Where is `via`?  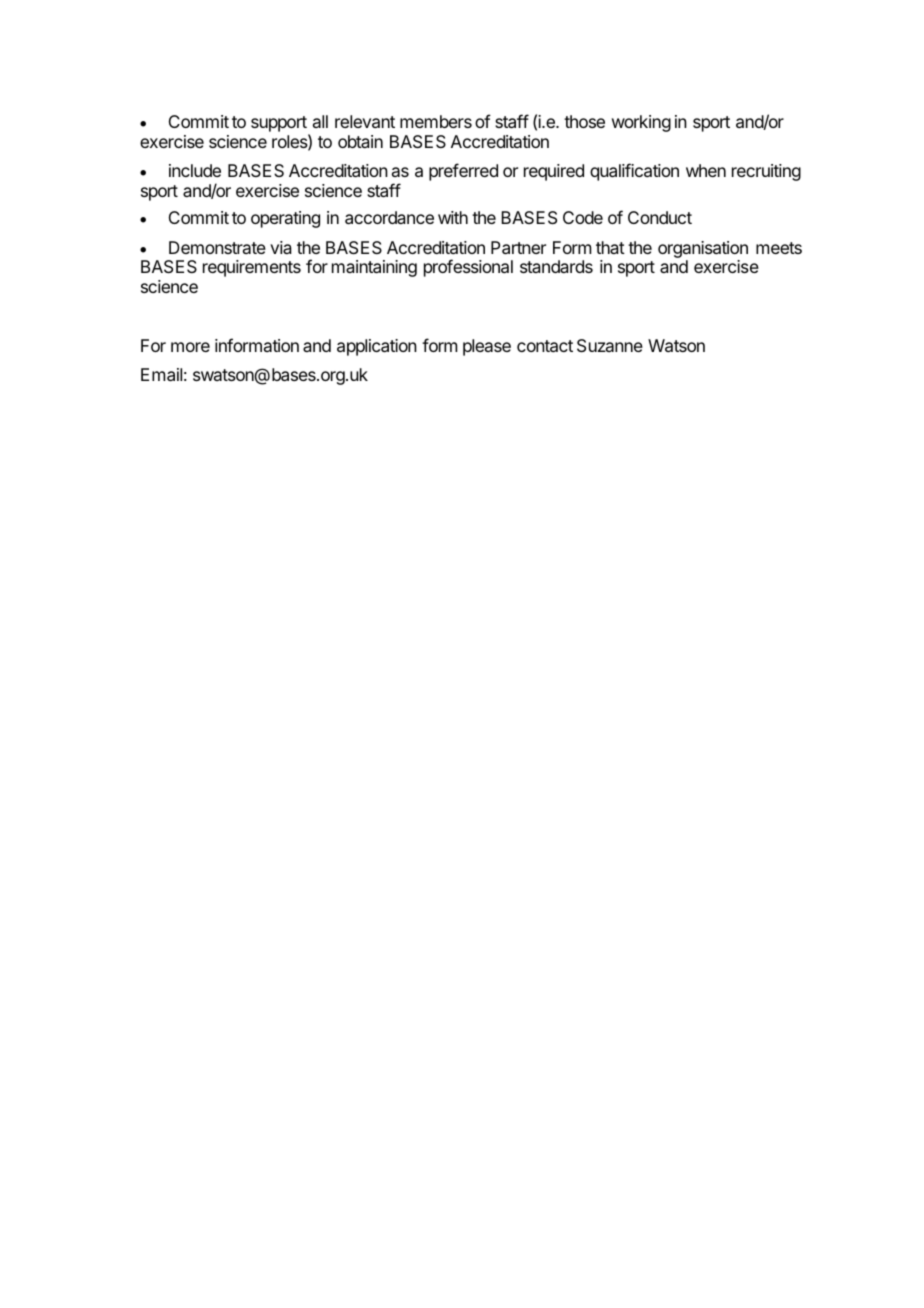
via is located at coordinates (281, 247).
